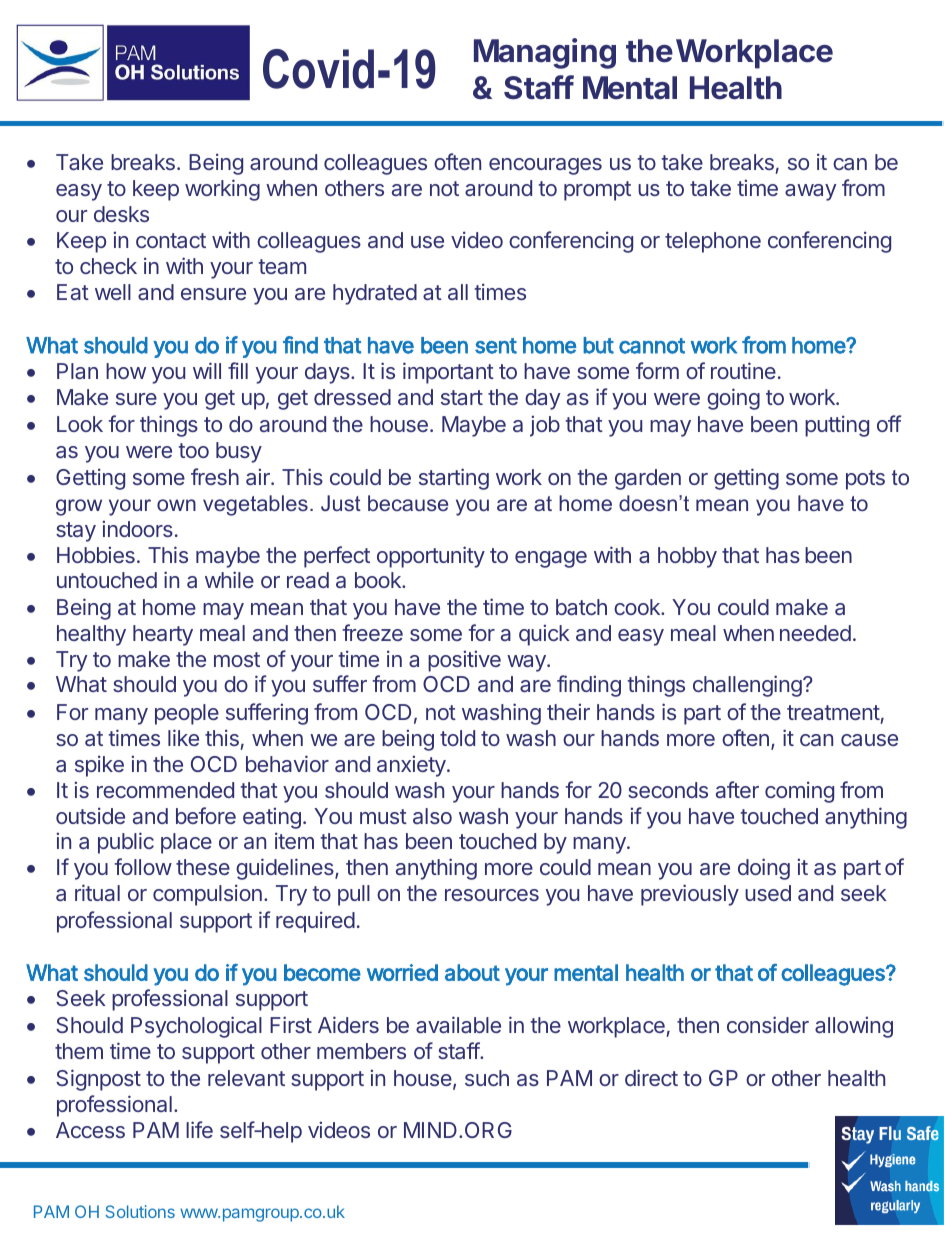 Image resolution: width=952 pixels, height=1233 pixels. I want to click on Solutions, so click(140, 1211).
